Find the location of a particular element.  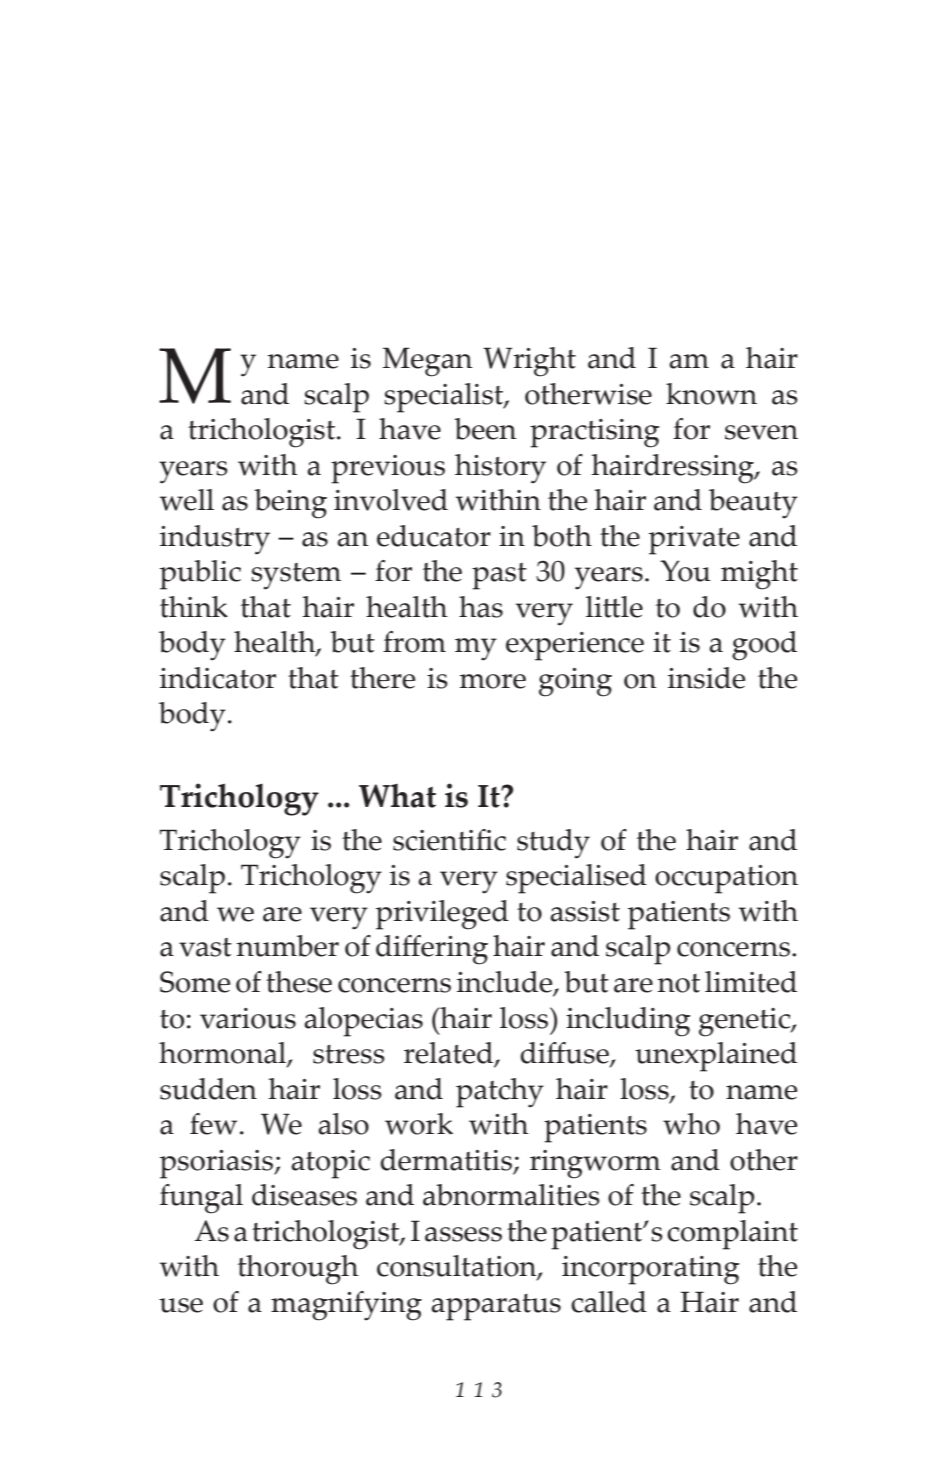

number is located at coordinates (287, 946).
